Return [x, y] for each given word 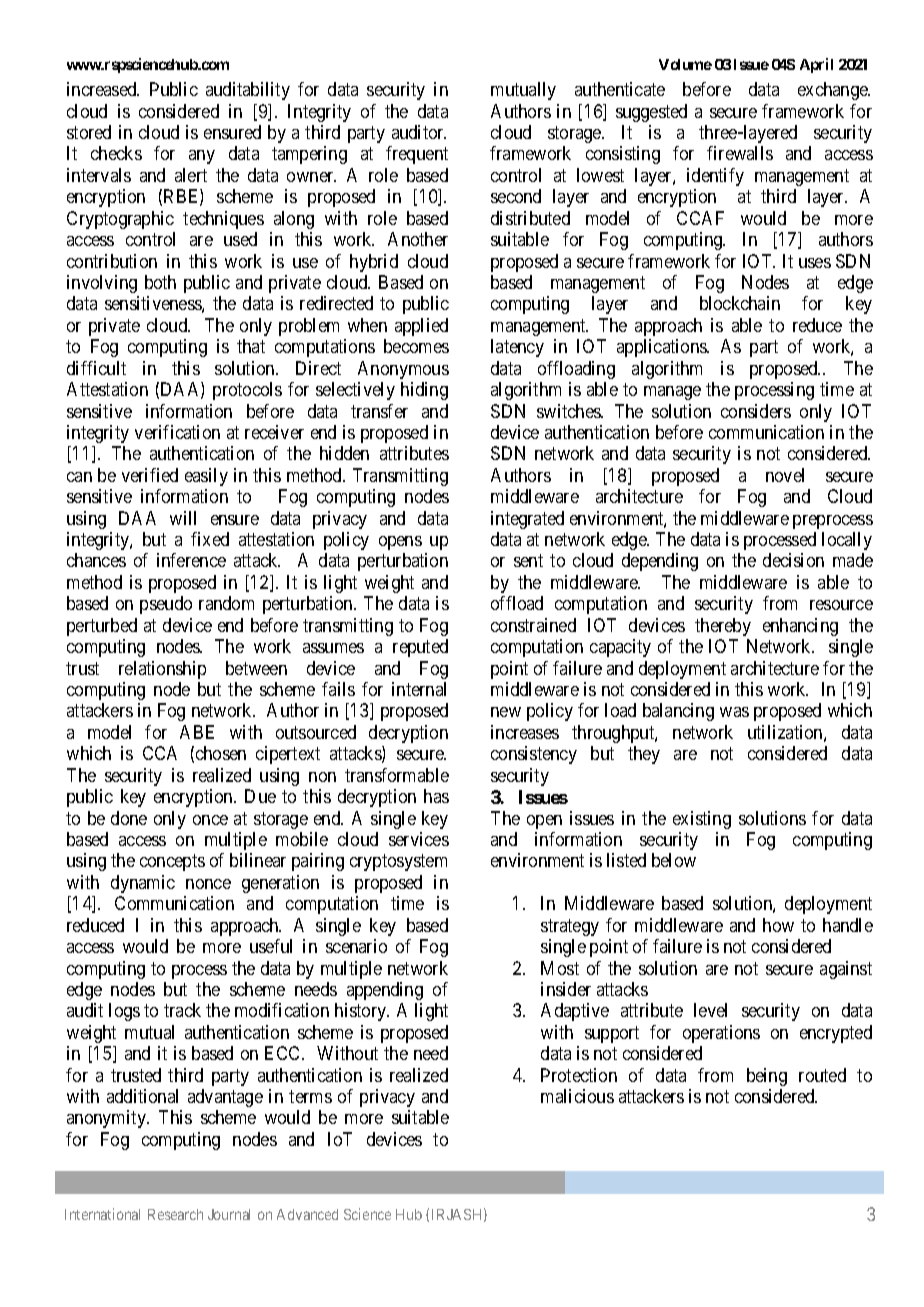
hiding [424, 391]
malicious [577, 1096]
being [767, 1077]
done [129, 818]
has [436, 796]
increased [103, 89]
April [816, 65]
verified [150, 475]
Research [175, 1214]
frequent [417, 155]
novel [785, 475]
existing [702, 820]
